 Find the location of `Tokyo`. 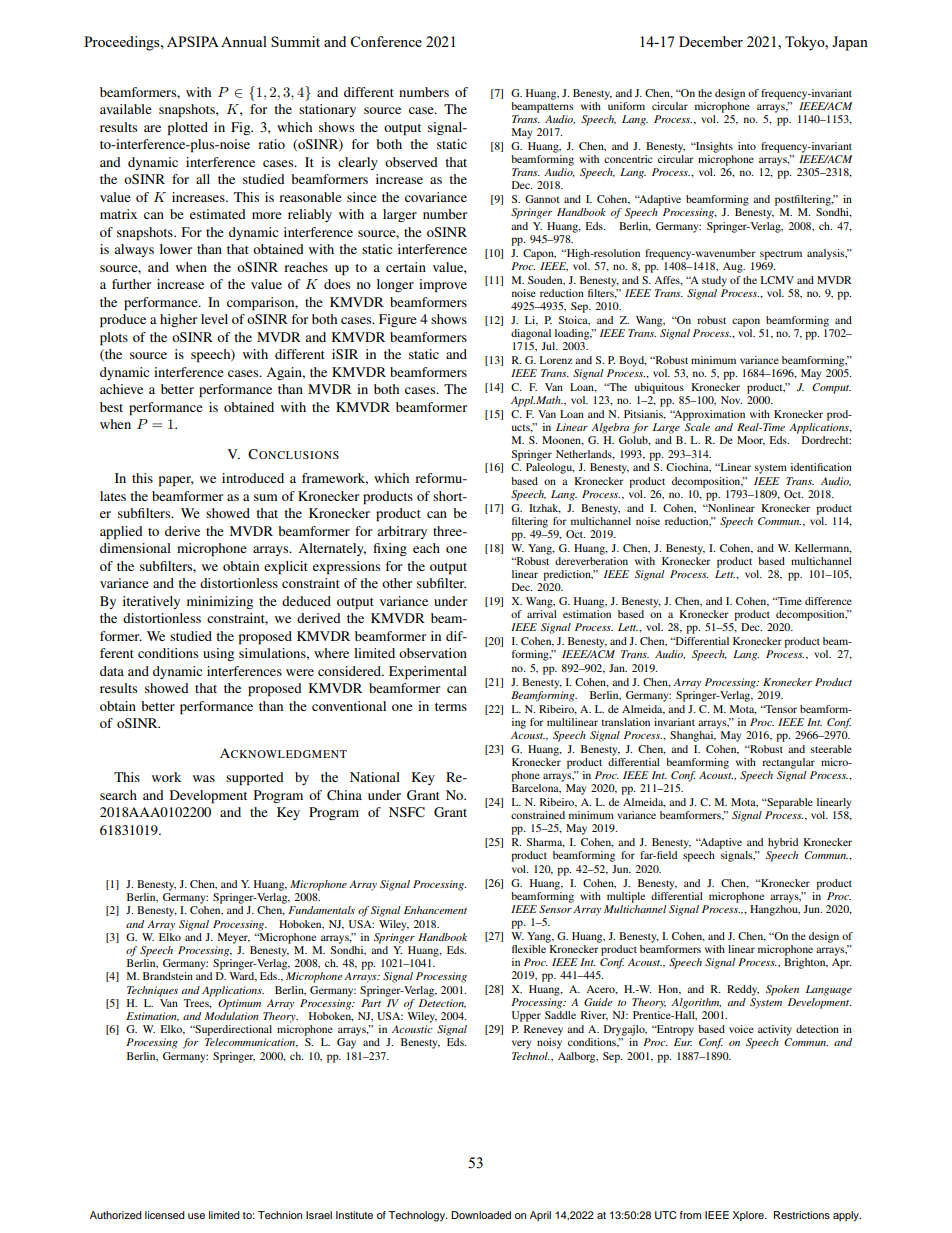

Tokyo is located at coordinates (806, 43).
